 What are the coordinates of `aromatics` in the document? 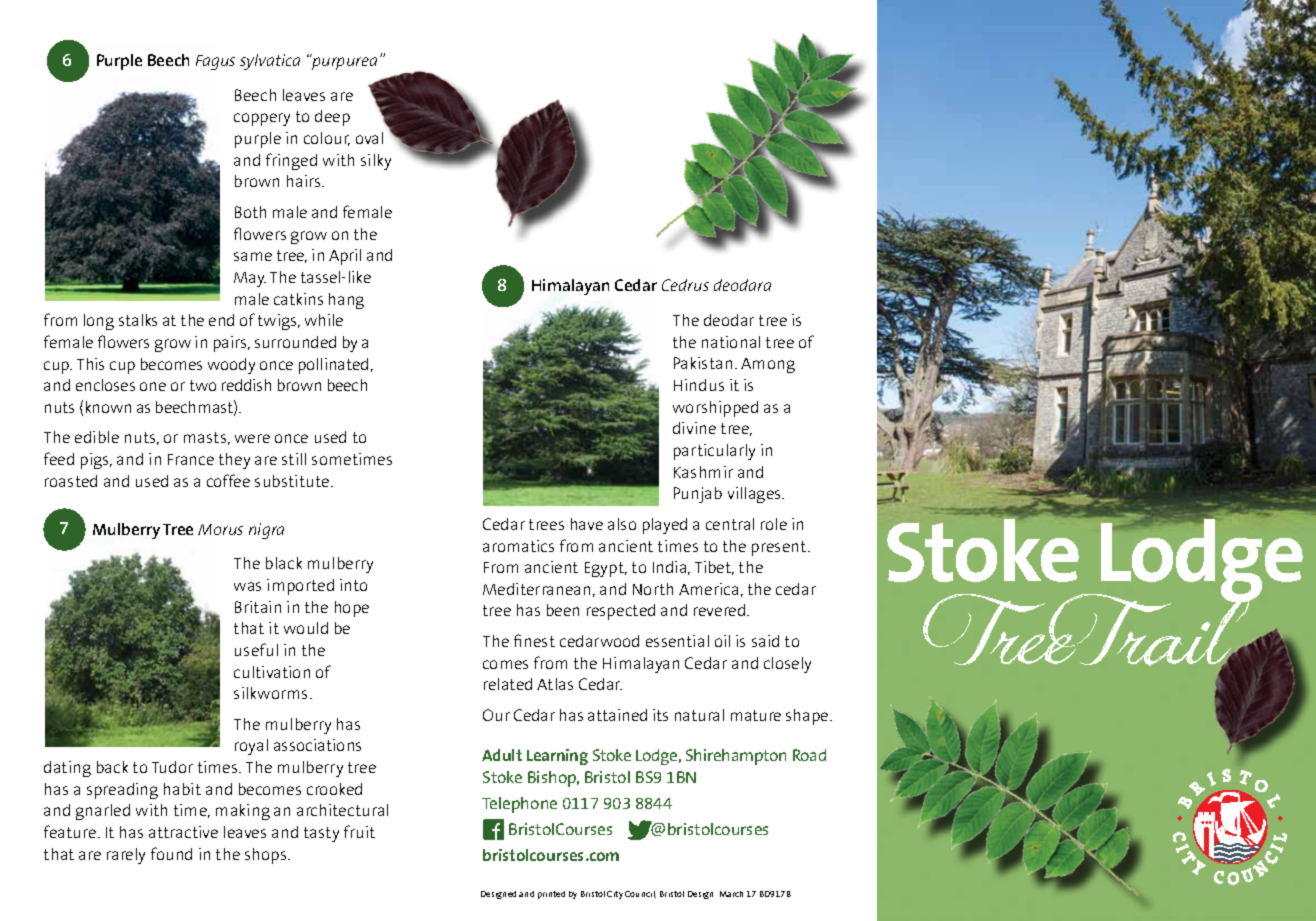 It's located at (518, 546).
